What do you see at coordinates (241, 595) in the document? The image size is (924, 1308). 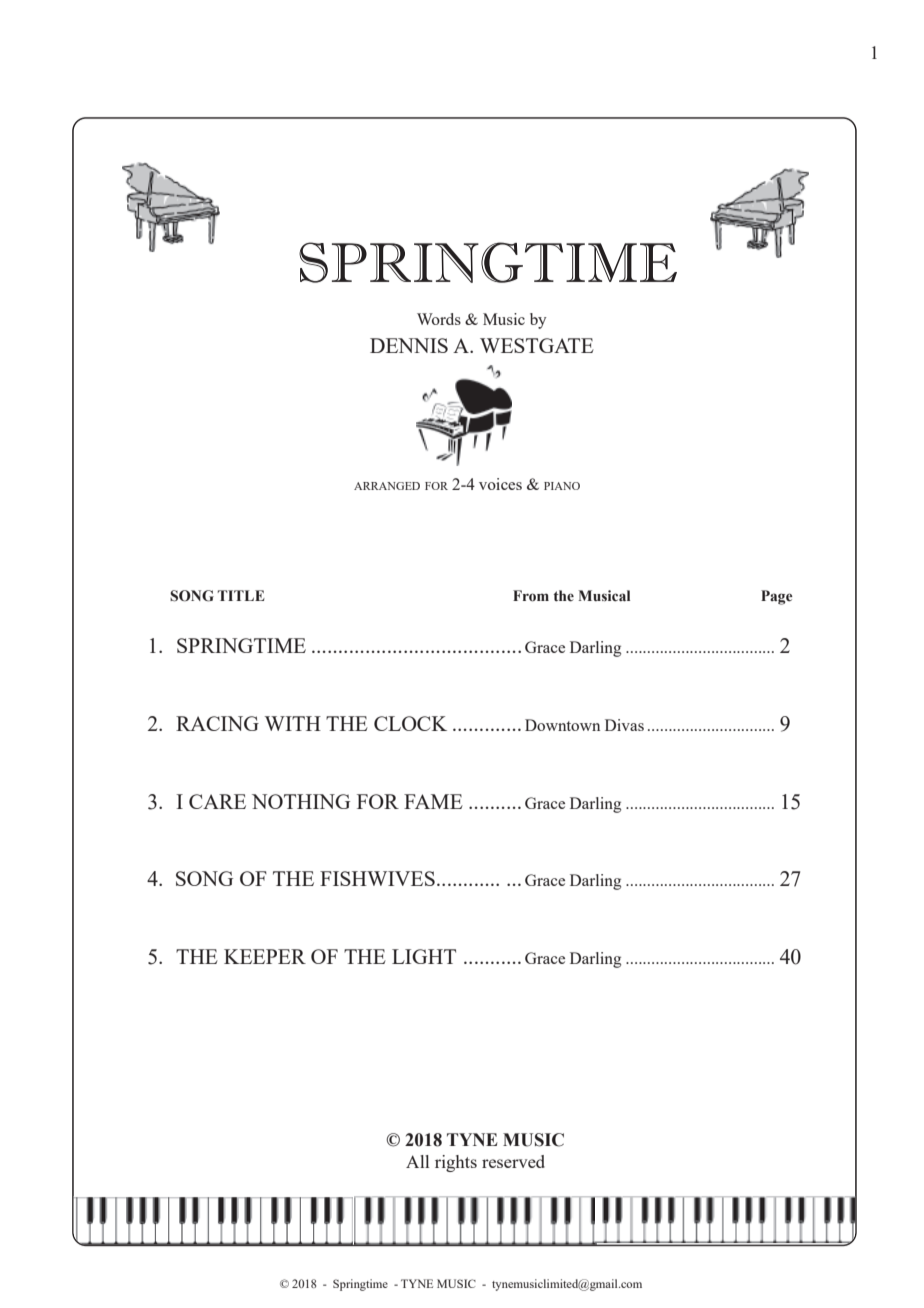 I see `TITLE` at bounding box center [241, 595].
